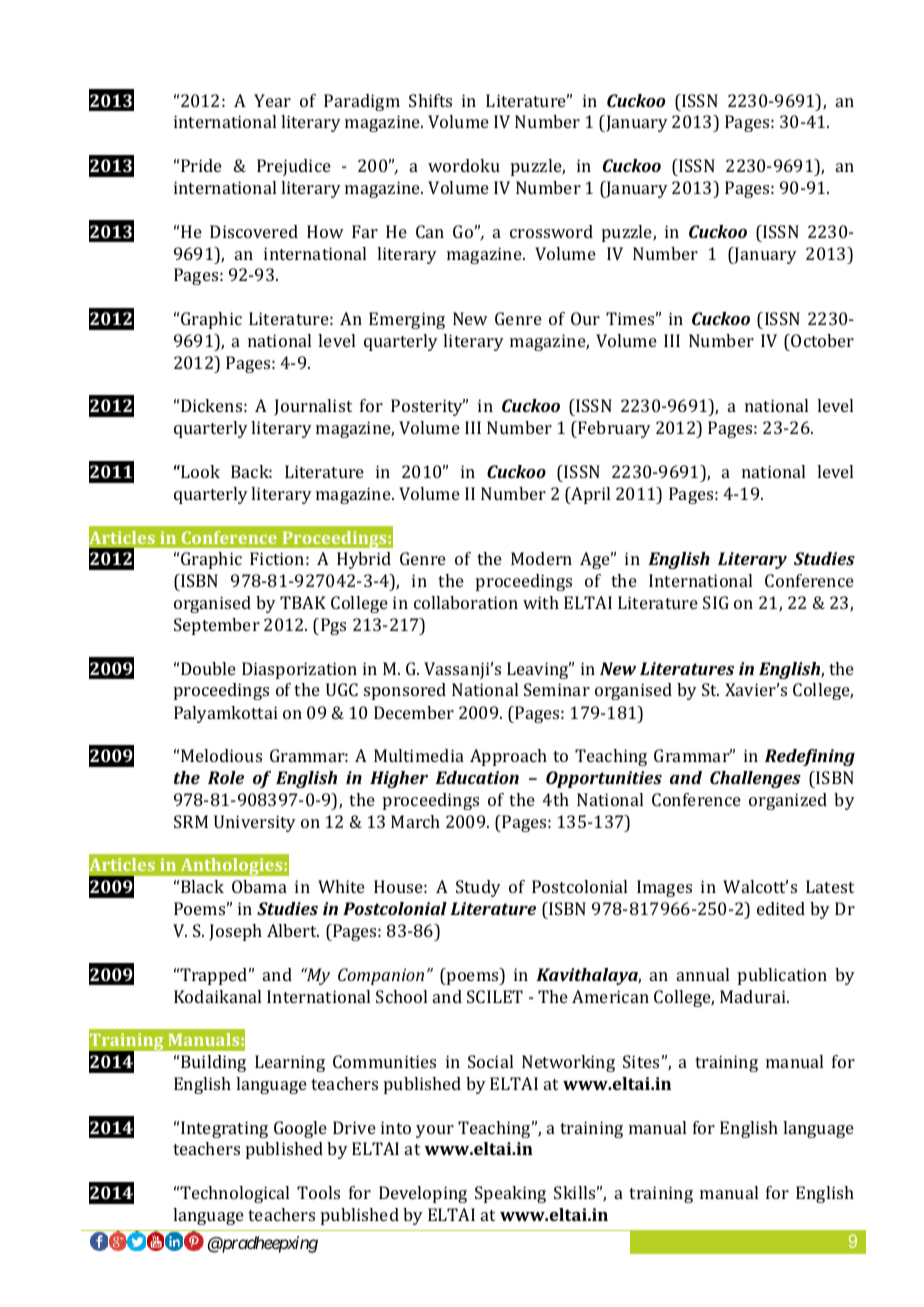 The image size is (924, 1307). What do you see at coordinates (272, 100) in the screenshot?
I see `Year` at bounding box center [272, 100].
